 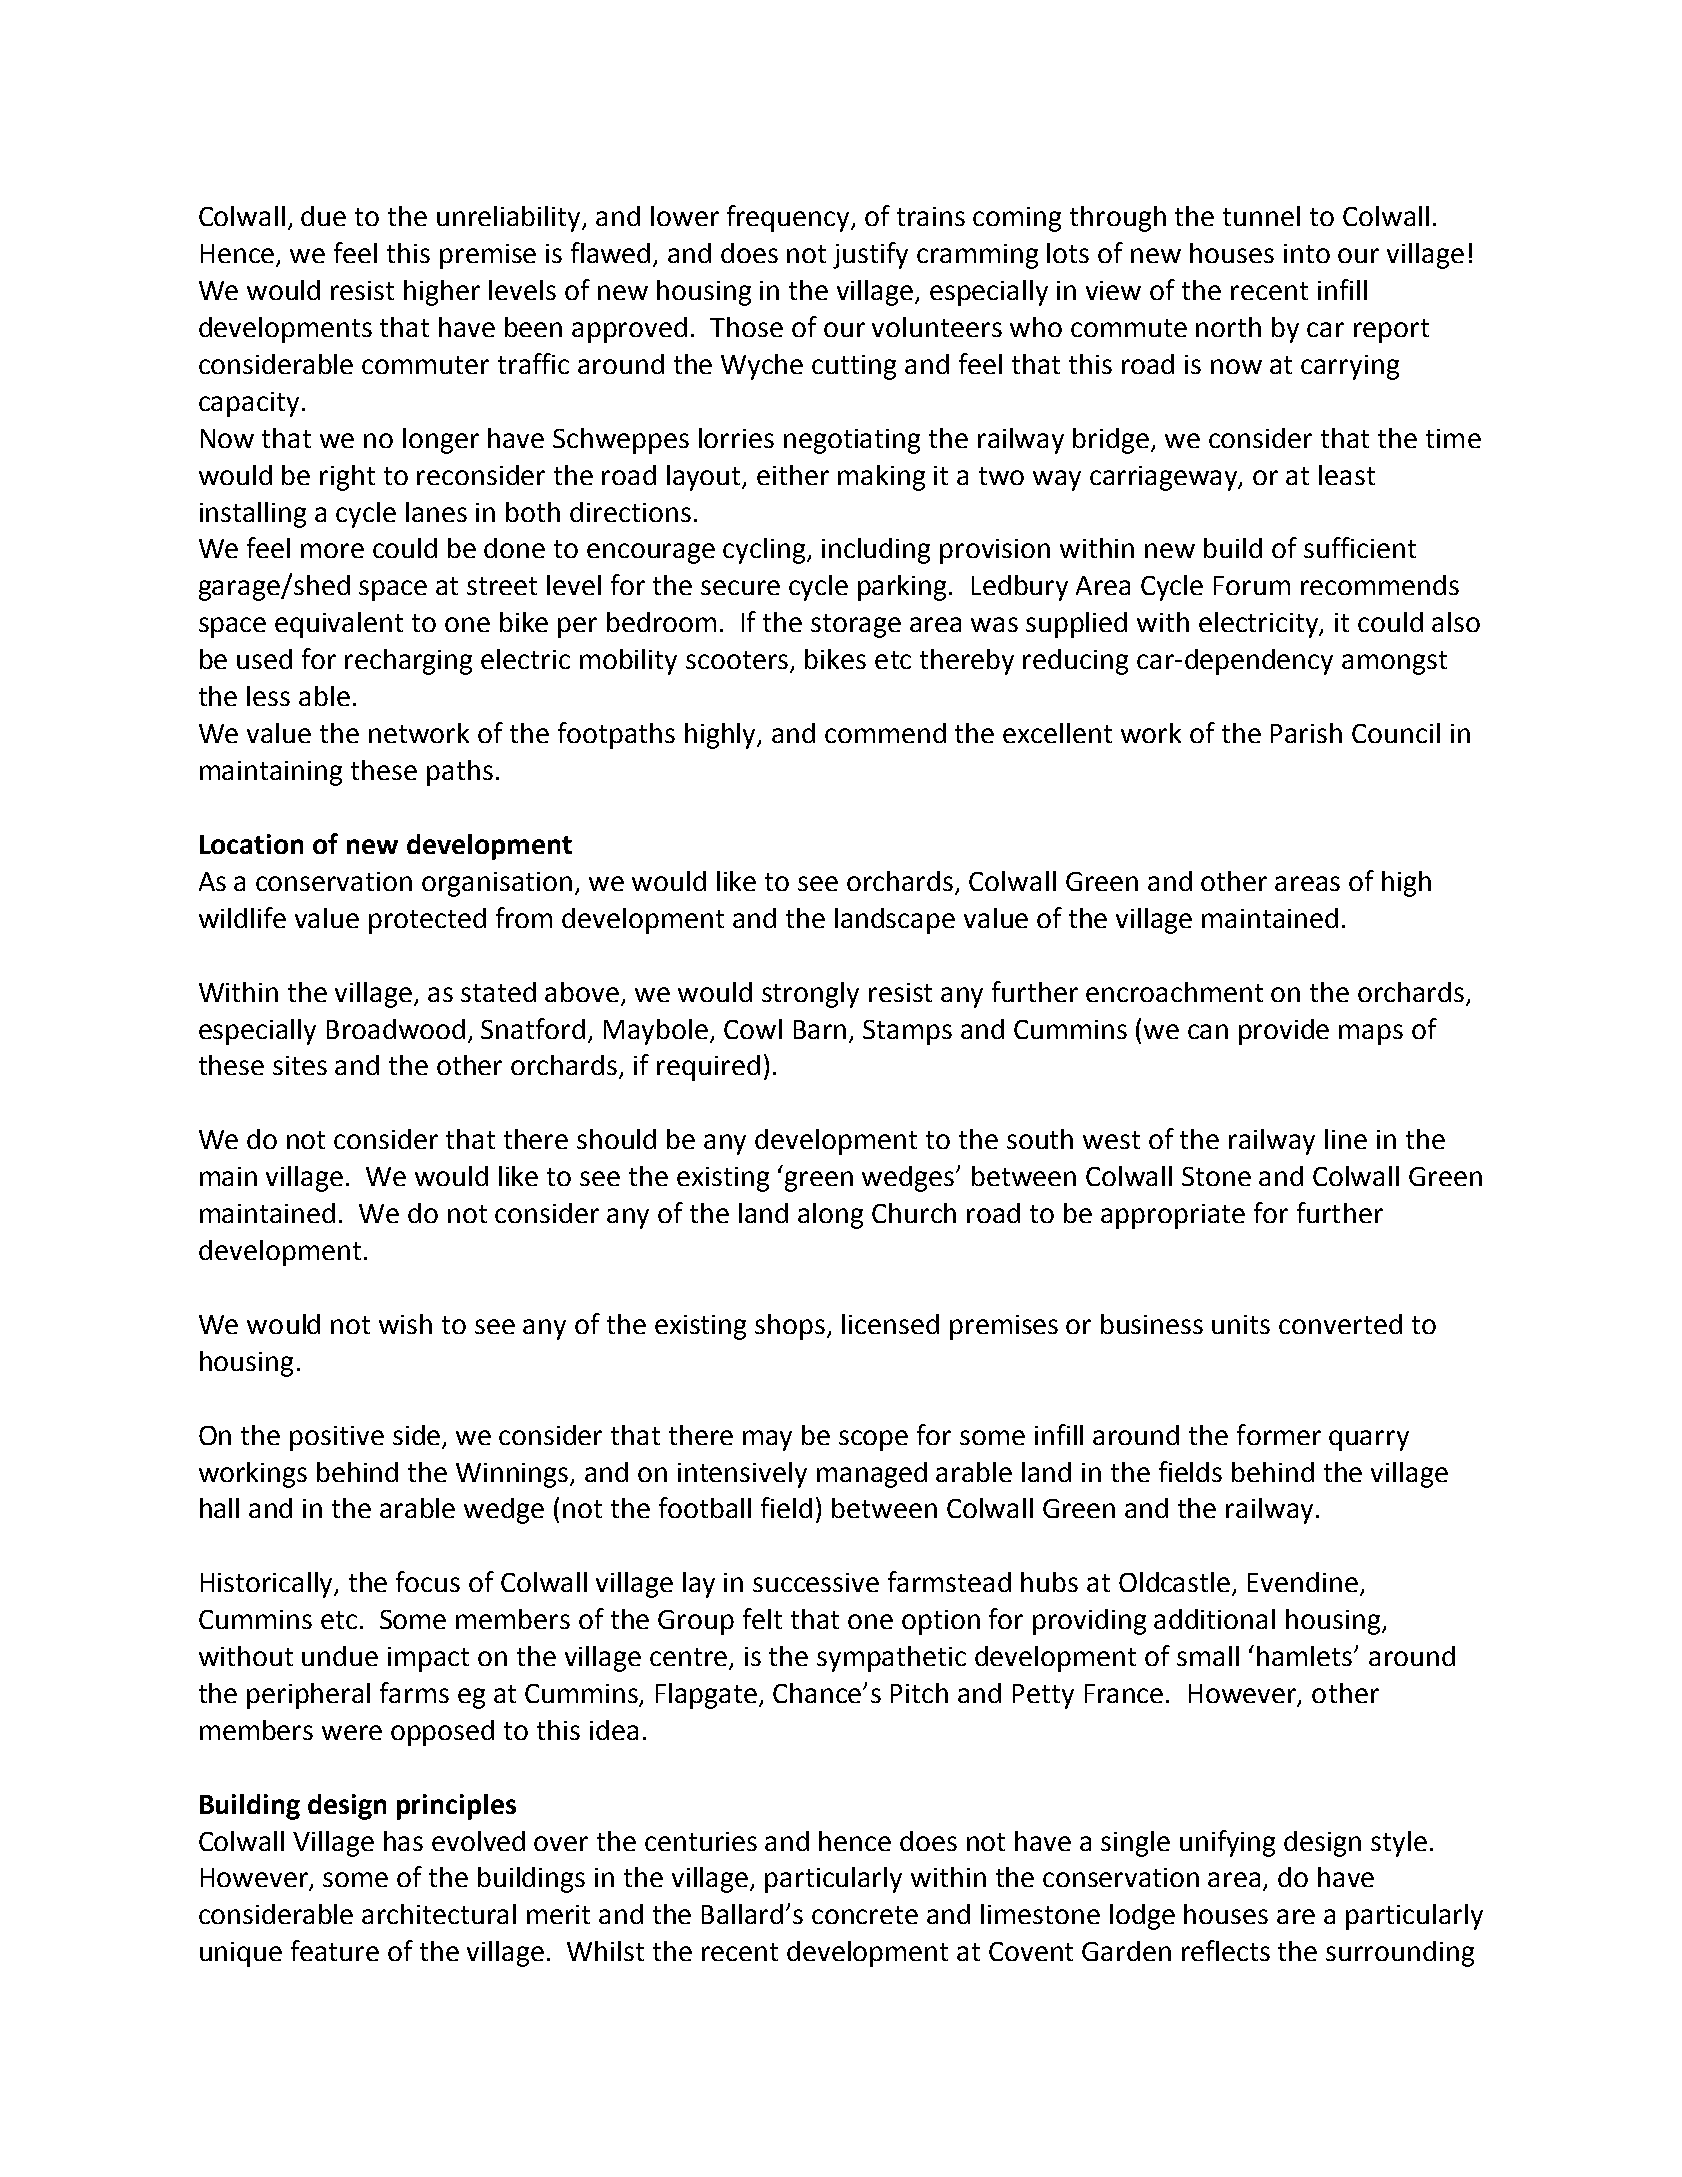 What do you see at coordinates (1307, 253) in the screenshot?
I see `into` at bounding box center [1307, 253].
